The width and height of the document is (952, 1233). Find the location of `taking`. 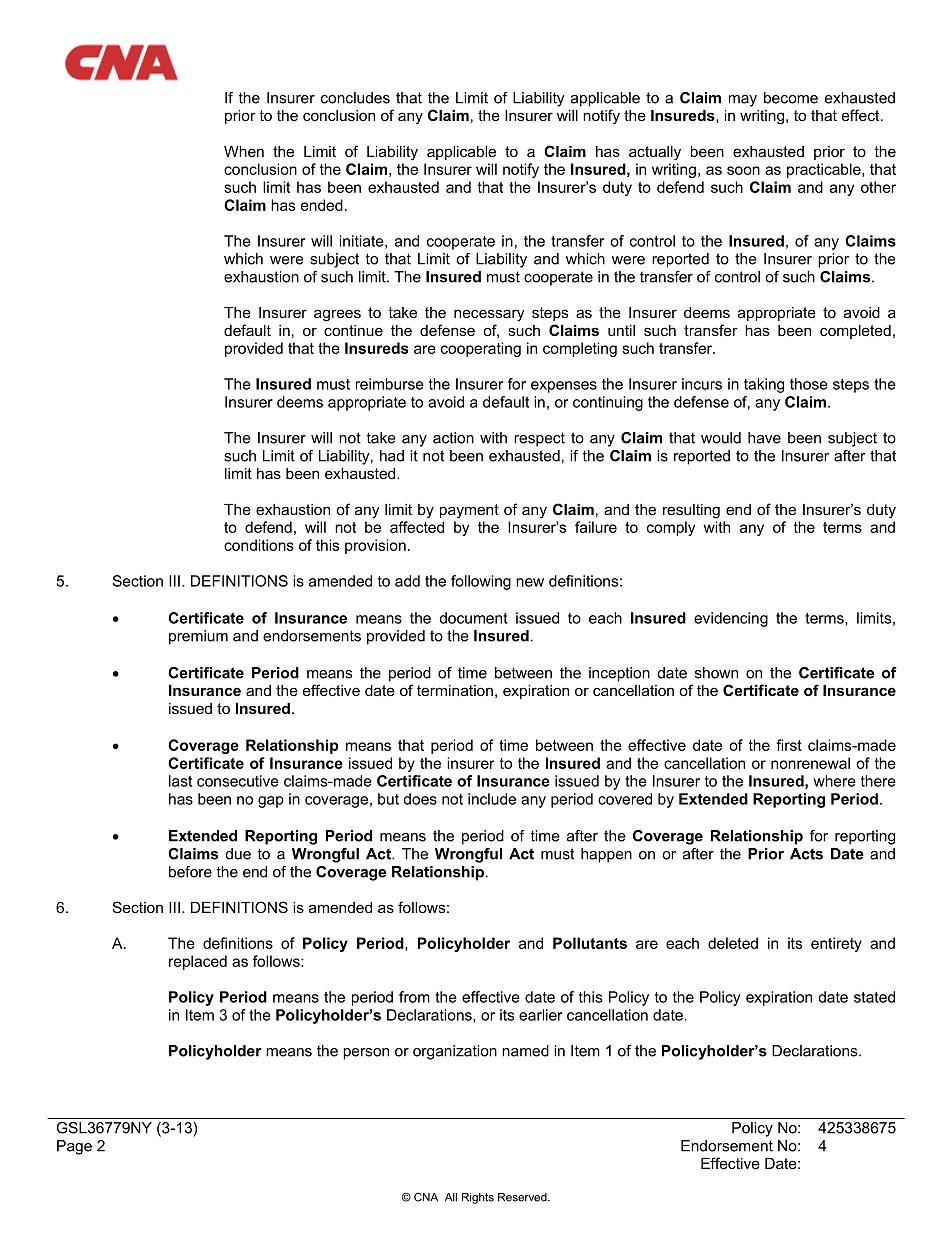

taking is located at coordinates (764, 385).
